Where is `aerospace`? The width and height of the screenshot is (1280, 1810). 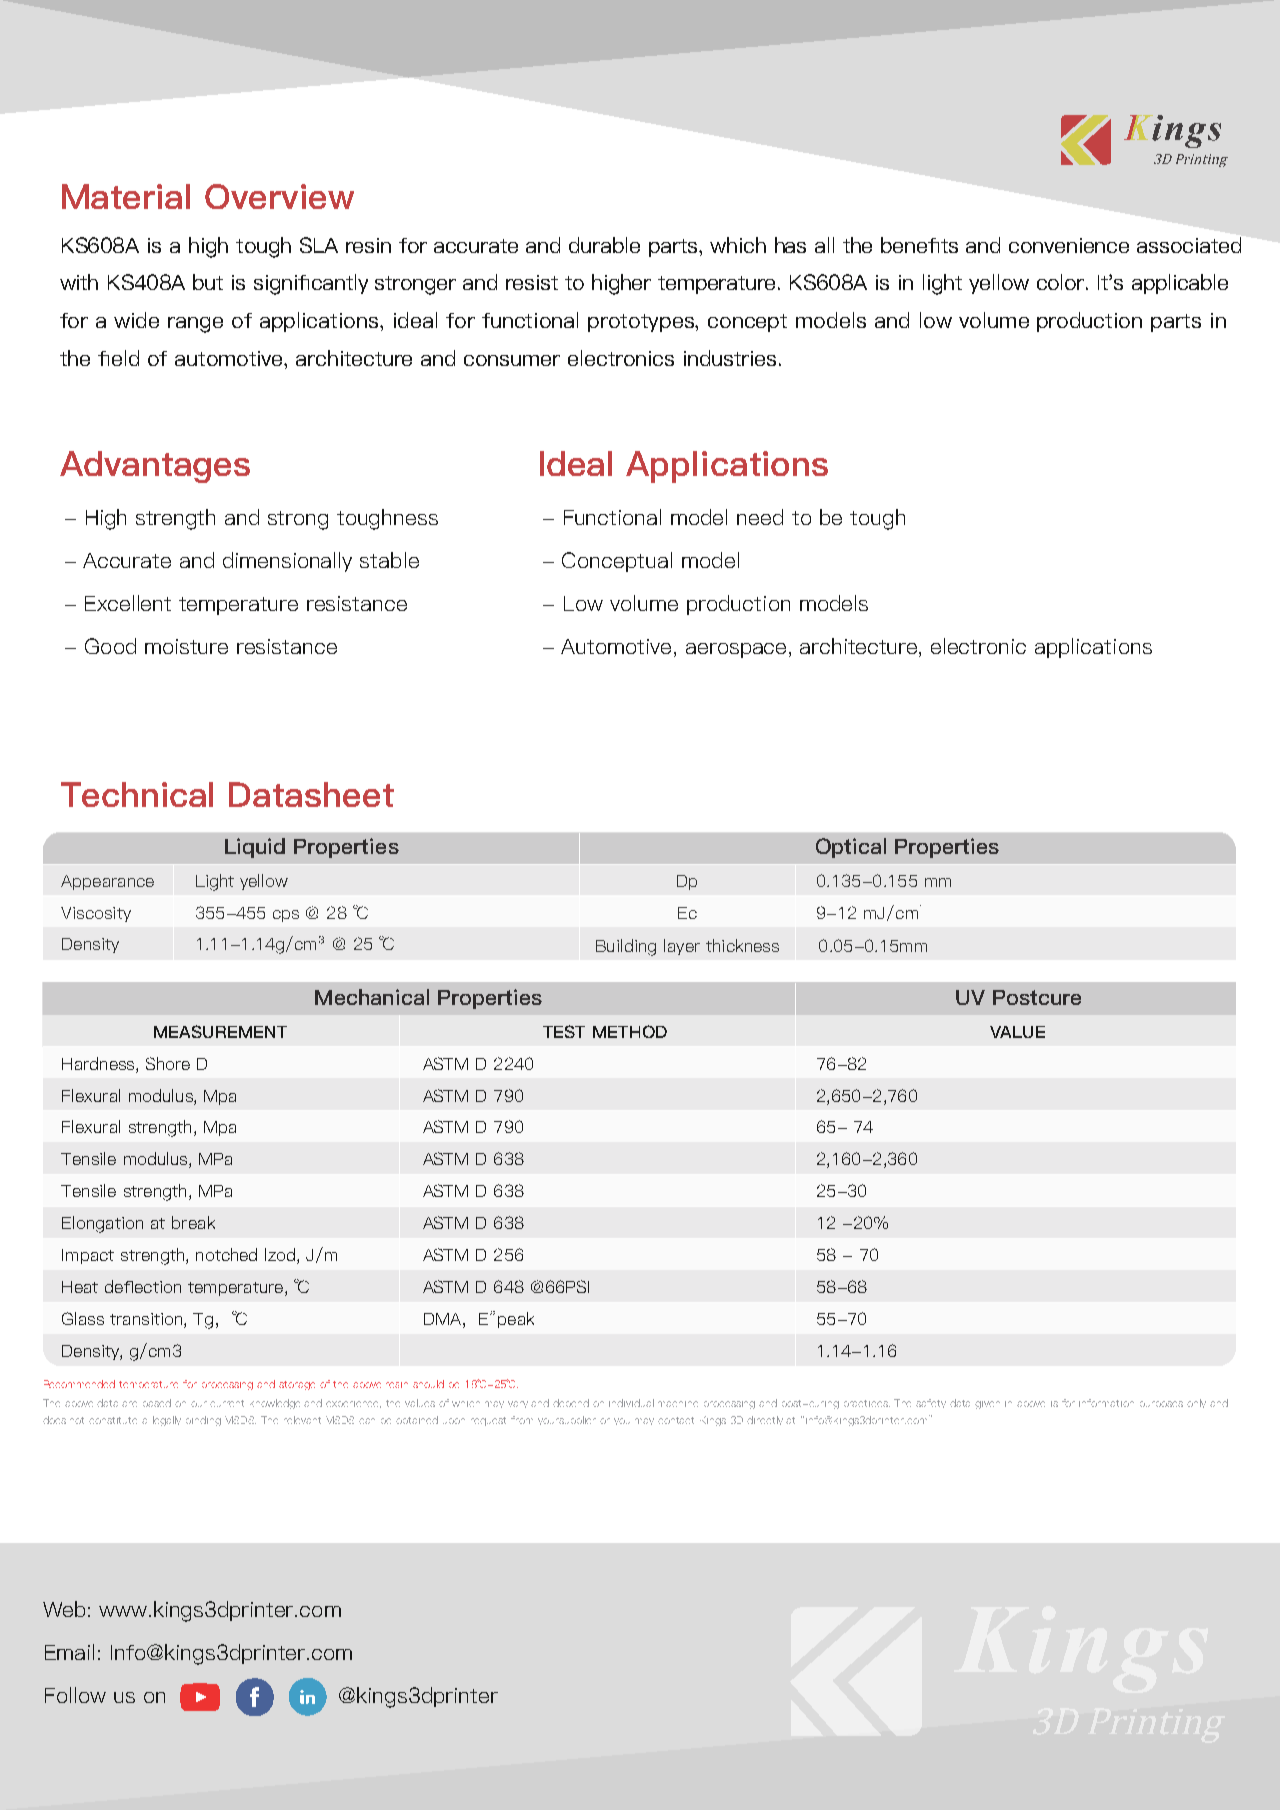
aerospace is located at coordinates (738, 650).
